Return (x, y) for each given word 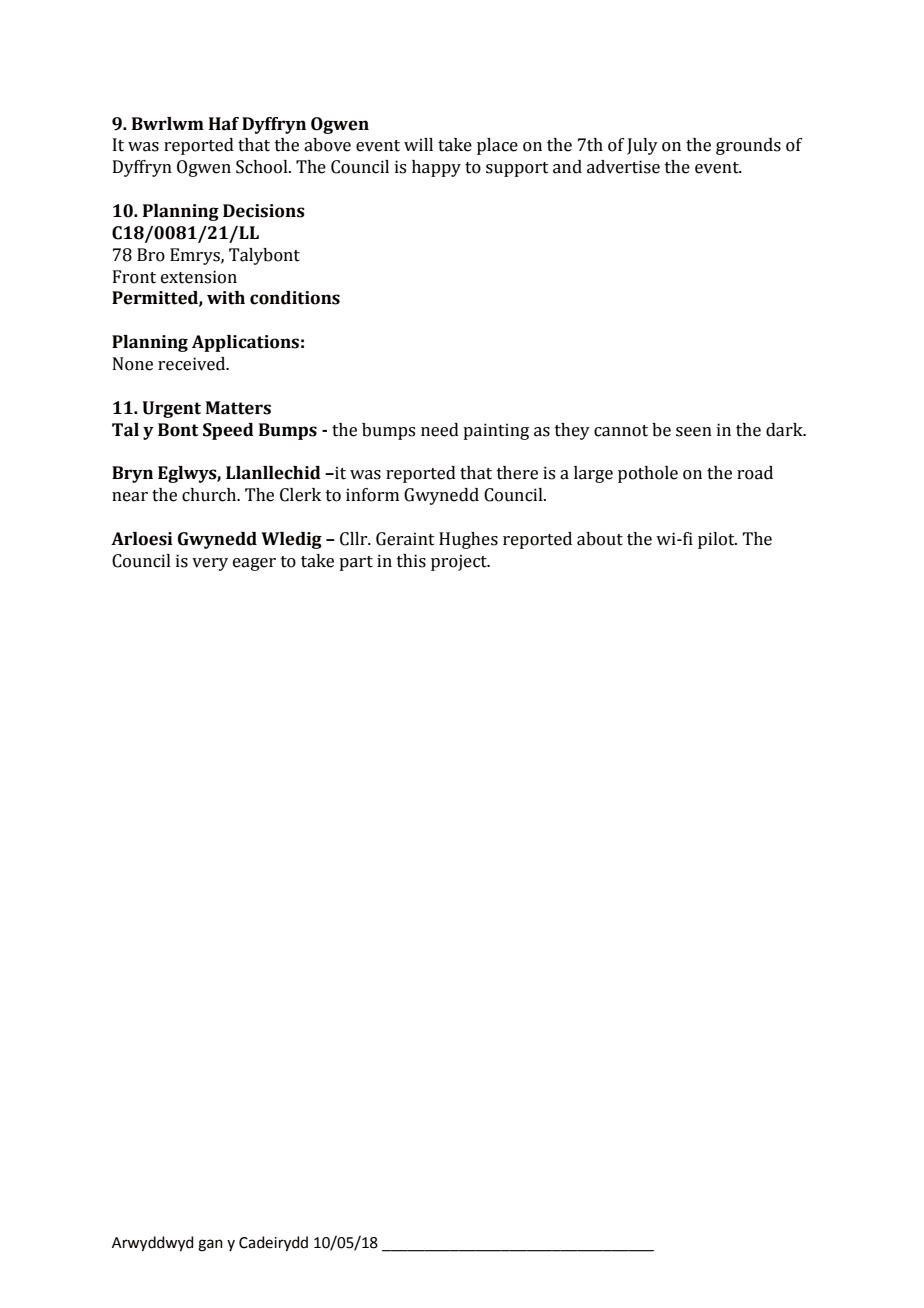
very (210, 564)
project (460, 562)
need (440, 430)
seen (694, 432)
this (411, 561)
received (193, 364)
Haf (224, 124)
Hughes (468, 540)
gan (210, 1245)
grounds (748, 146)
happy (436, 168)
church (210, 495)
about (600, 539)
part (356, 563)
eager (254, 564)
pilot (717, 540)
